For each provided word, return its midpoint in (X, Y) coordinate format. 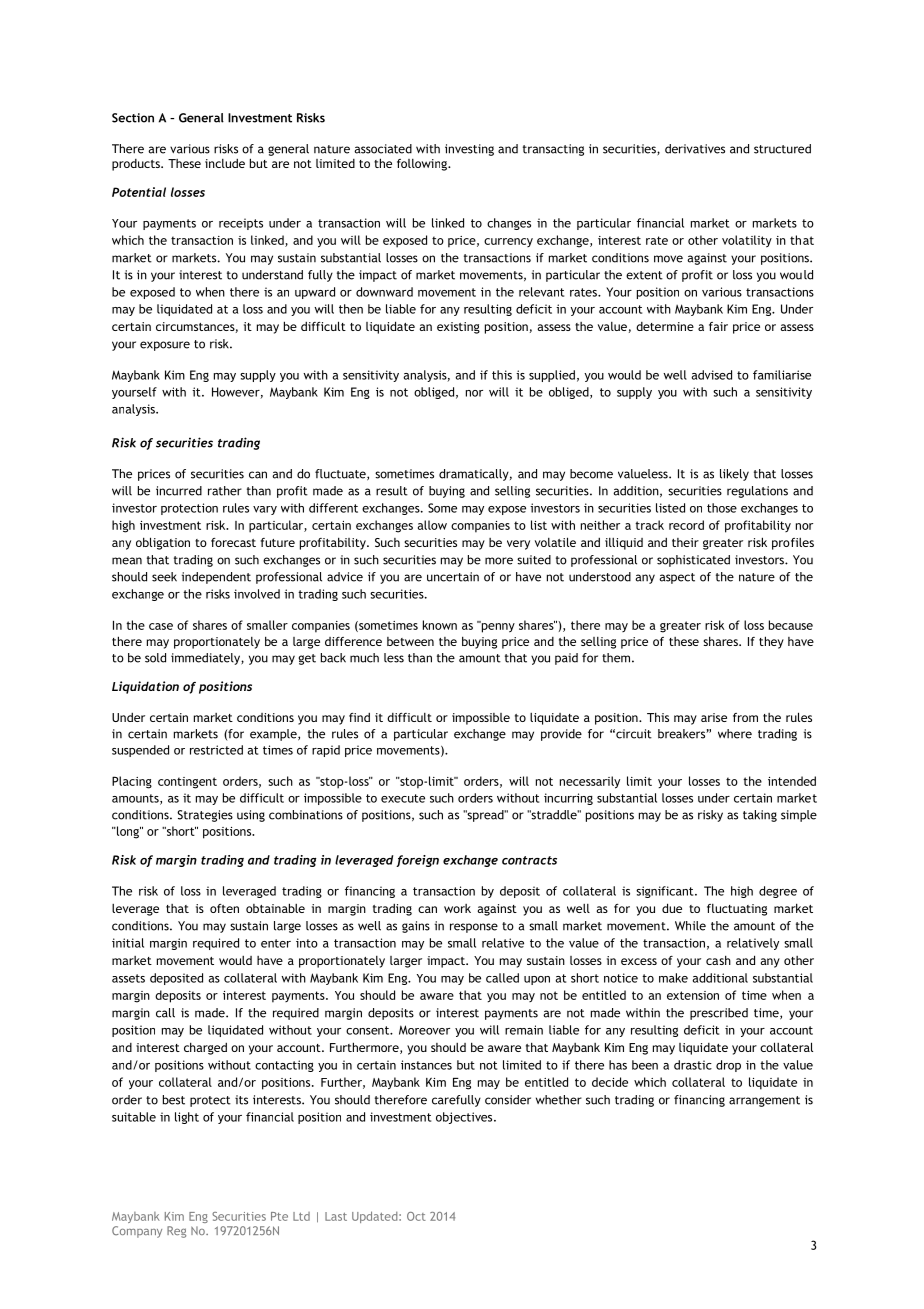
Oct (416, 1216)
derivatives (695, 149)
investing (469, 150)
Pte (279, 1216)
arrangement (764, 1101)
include (225, 163)
